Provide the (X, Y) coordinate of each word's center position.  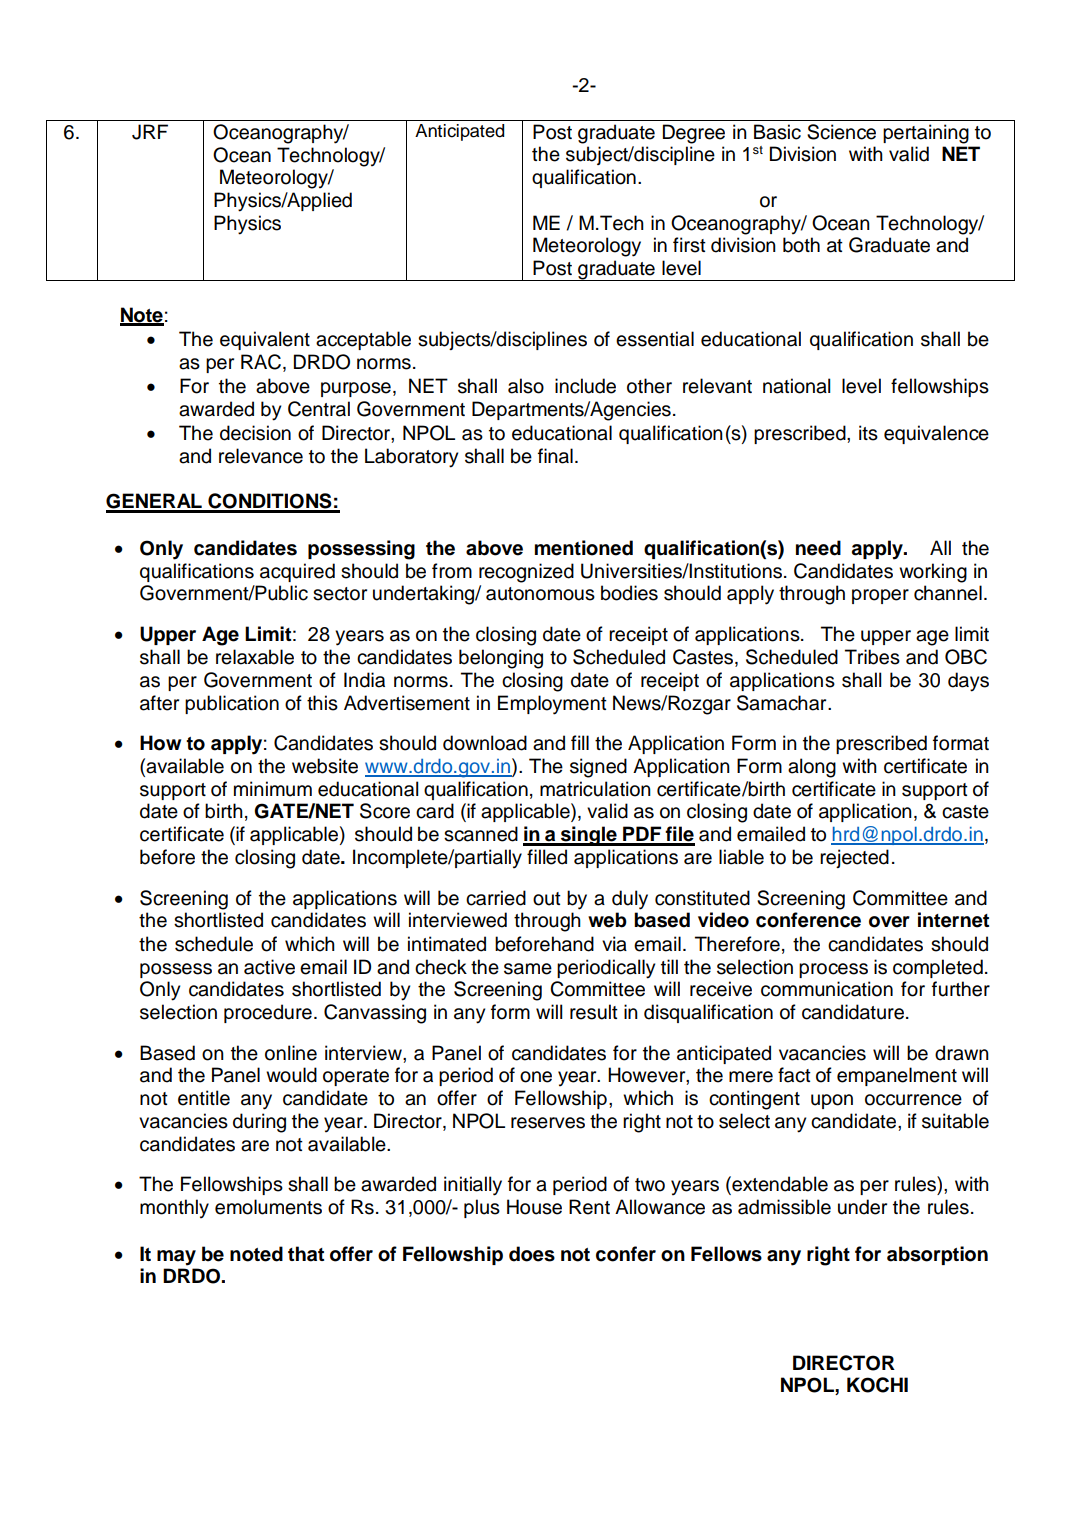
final (555, 456)
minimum (273, 789)
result (594, 1012)
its (868, 433)
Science (841, 132)
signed (598, 768)
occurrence (913, 1100)
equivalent (265, 340)
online (291, 1053)
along (812, 768)
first (689, 245)
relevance (261, 456)
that (306, 1254)
